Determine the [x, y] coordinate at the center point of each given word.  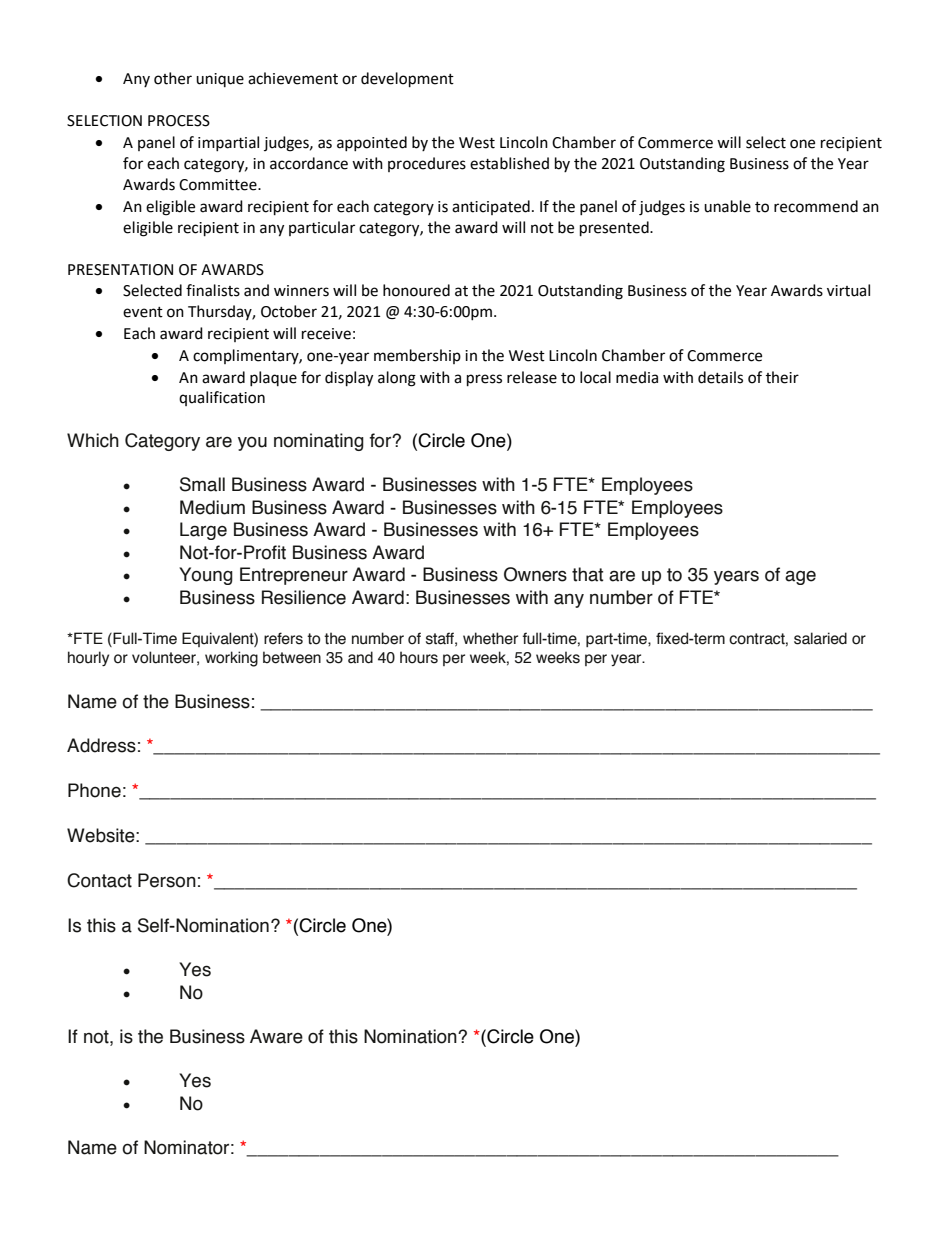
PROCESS [179, 121]
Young [206, 576]
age [800, 577]
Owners [535, 574]
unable [727, 206]
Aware [276, 1036]
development [407, 80]
